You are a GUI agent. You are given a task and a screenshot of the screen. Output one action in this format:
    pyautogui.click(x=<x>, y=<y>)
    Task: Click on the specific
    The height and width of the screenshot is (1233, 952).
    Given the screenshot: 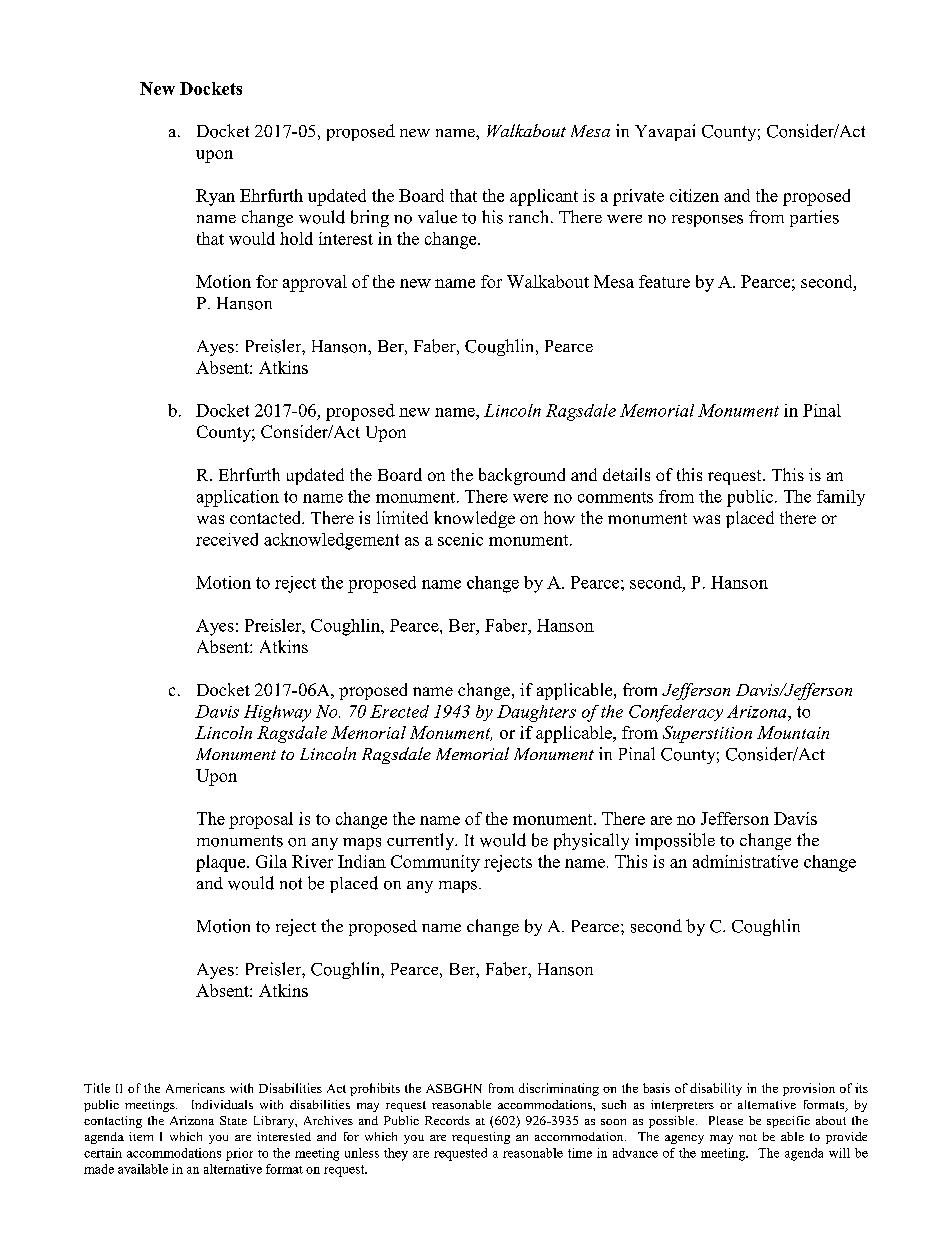 What is the action you would take?
    pyautogui.click(x=788, y=1122)
